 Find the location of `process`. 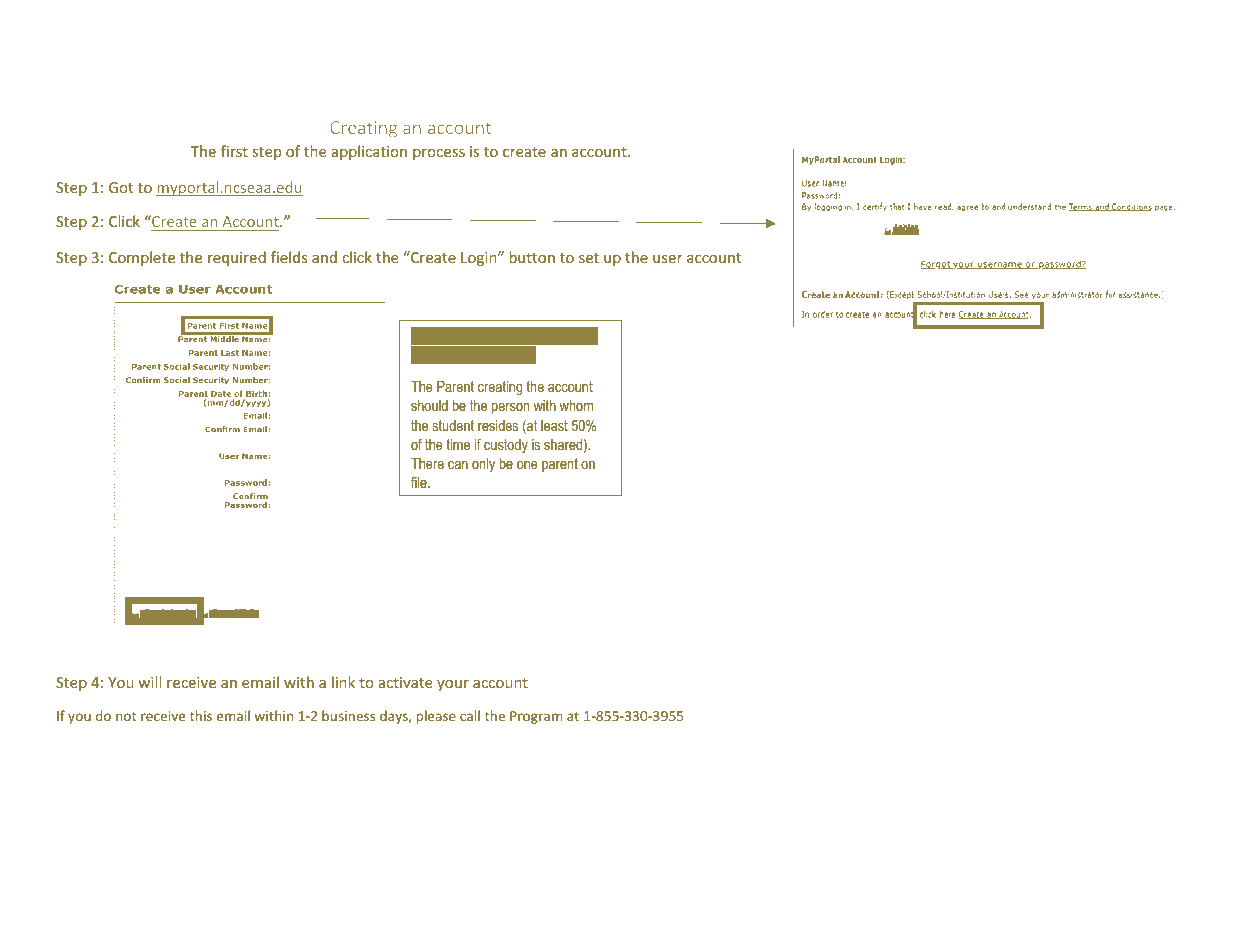

process is located at coordinates (439, 154).
